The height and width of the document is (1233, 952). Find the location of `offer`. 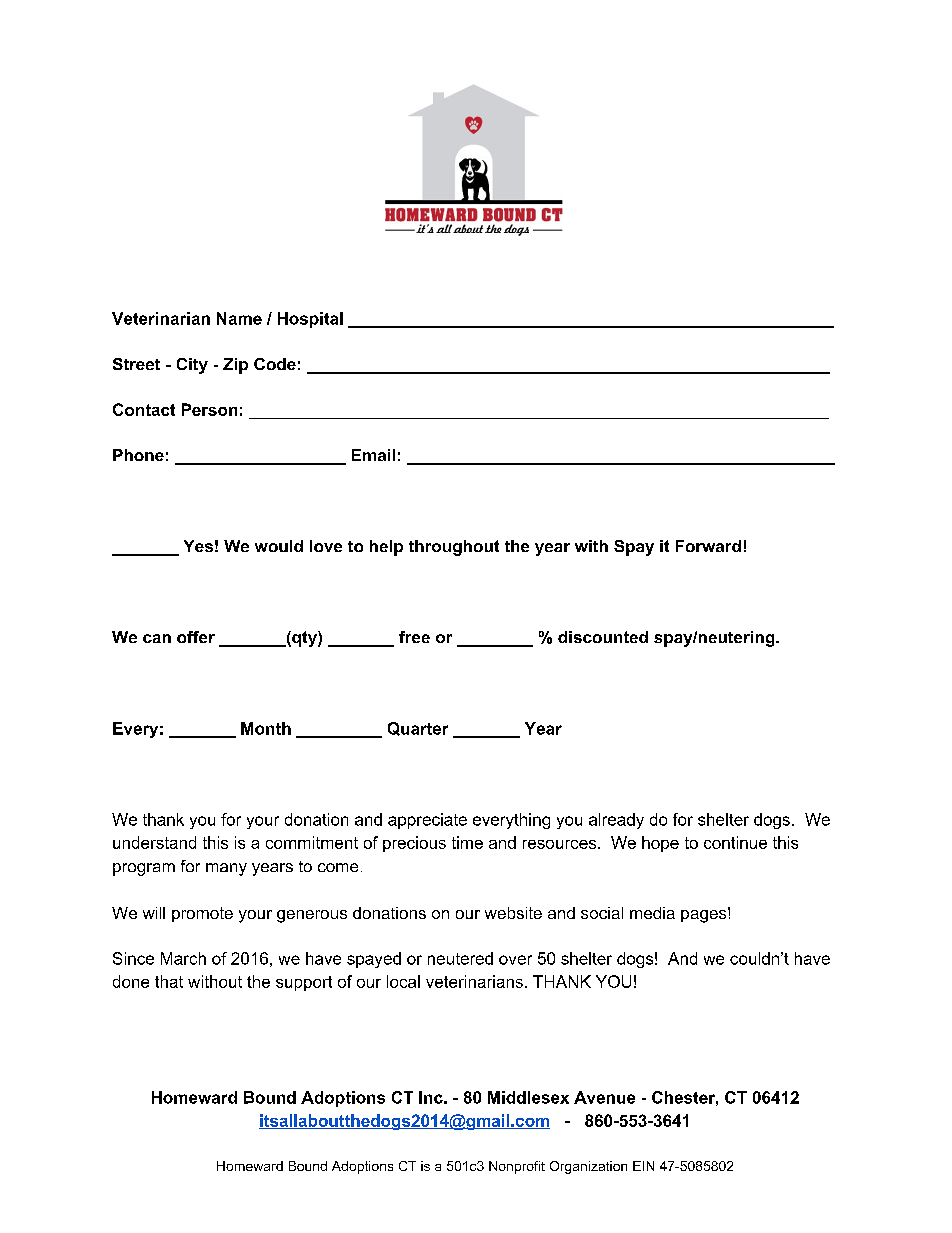

offer is located at coordinates (196, 637).
